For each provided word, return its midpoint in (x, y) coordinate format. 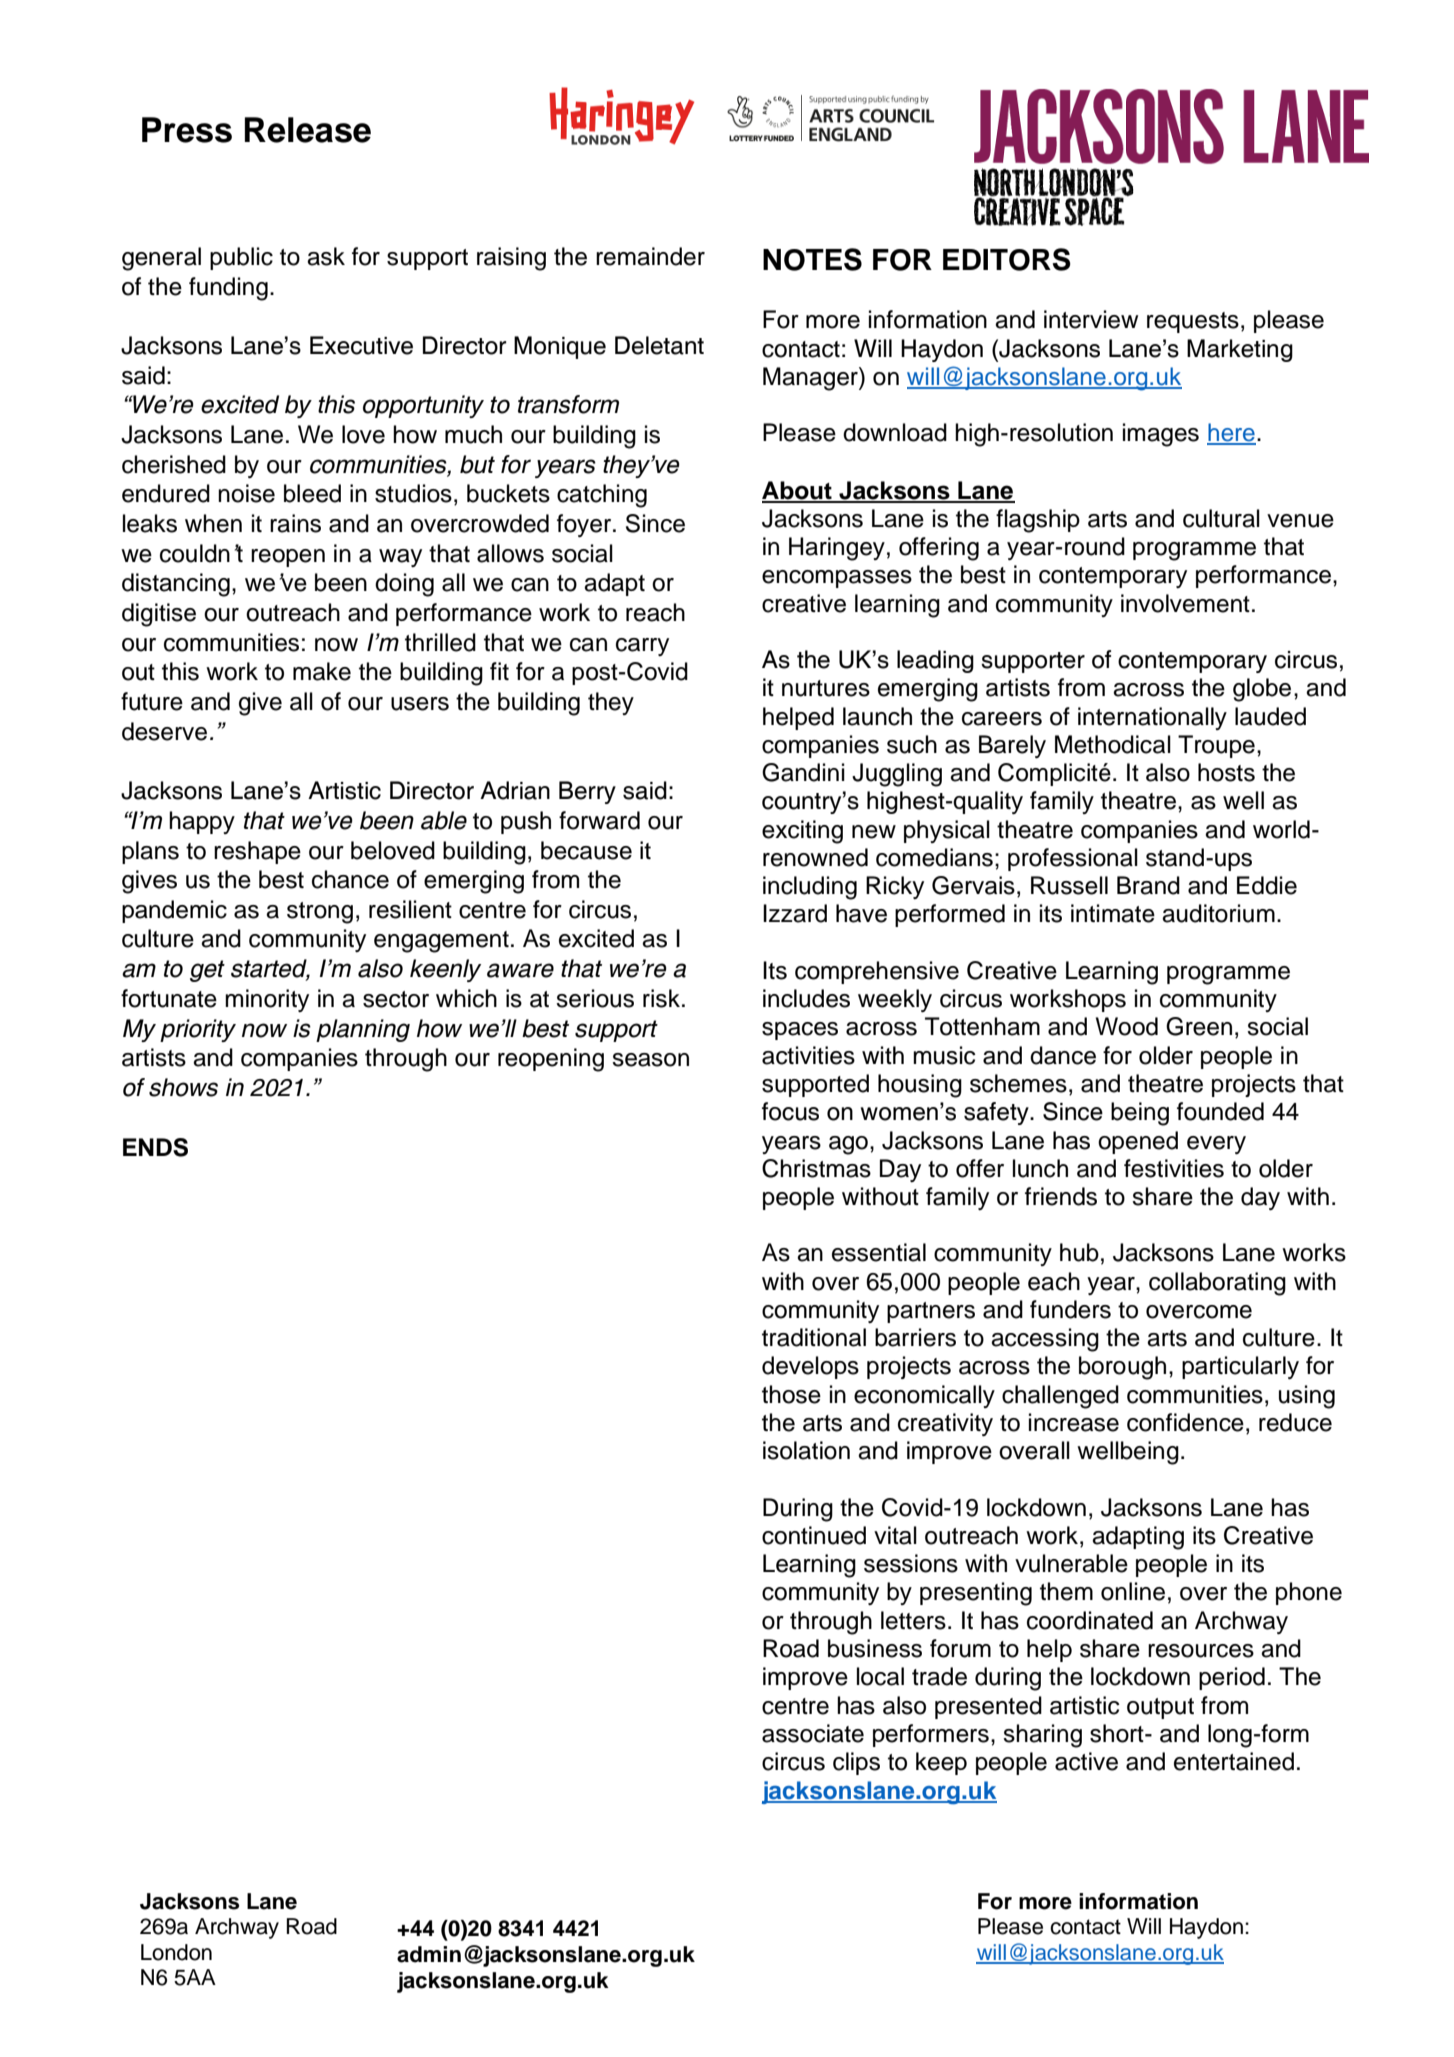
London (176, 1952)
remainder (650, 256)
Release (308, 130)
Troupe (1216, 746)
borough (1122, 1368)
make (322, 671)
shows (183, 1087)
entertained (1234, 1761)
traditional (814, 1337)
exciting (802, 832)
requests (1193, 322)
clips (856, 1763)
